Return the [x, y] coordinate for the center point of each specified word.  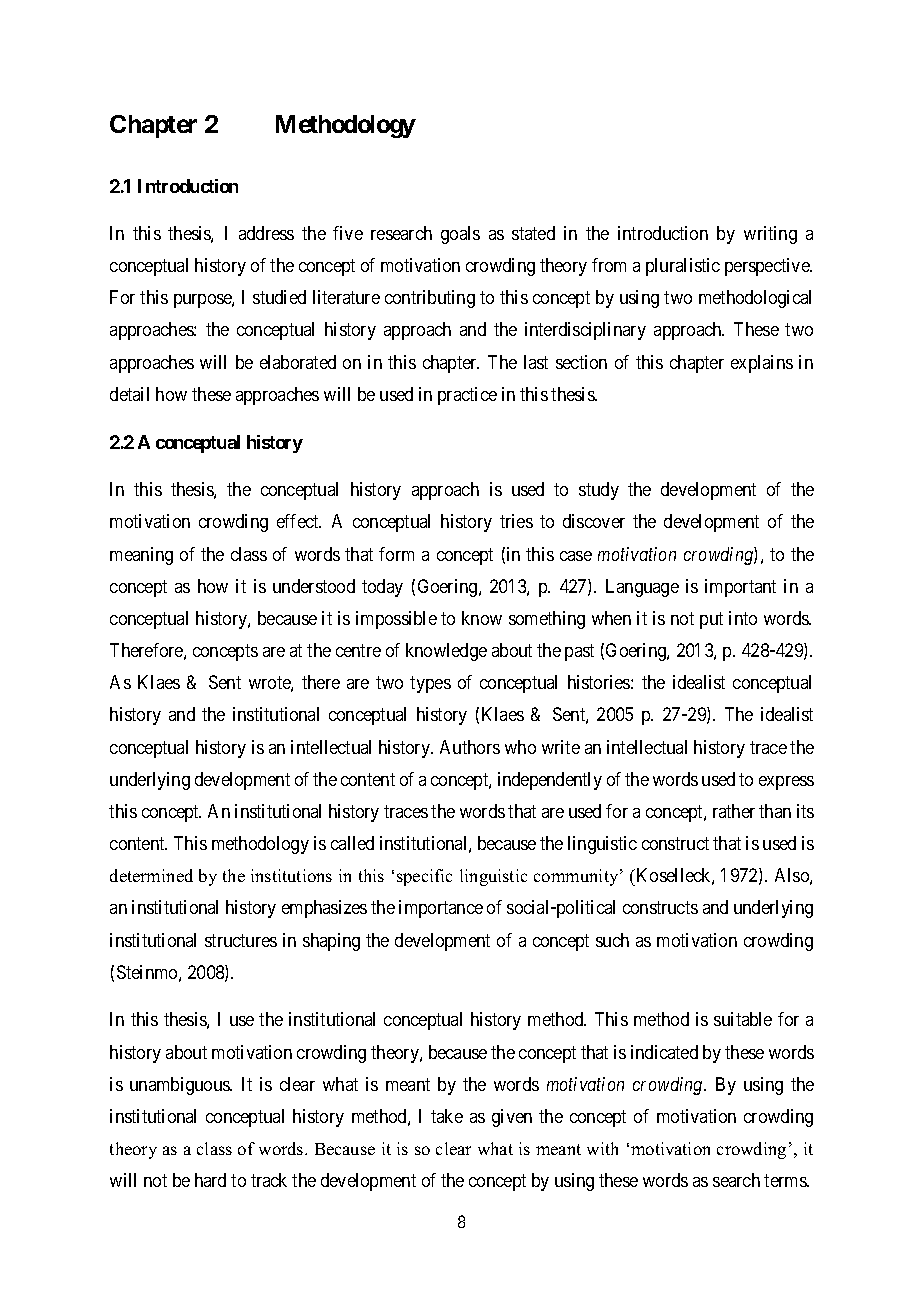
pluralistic [683, 267]
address [266, 233]
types [430, 684]
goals [460, 235]
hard [210, 1180]
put [711, 620]
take [447, 1116]
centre [358, 650]
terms [786, 1180]
